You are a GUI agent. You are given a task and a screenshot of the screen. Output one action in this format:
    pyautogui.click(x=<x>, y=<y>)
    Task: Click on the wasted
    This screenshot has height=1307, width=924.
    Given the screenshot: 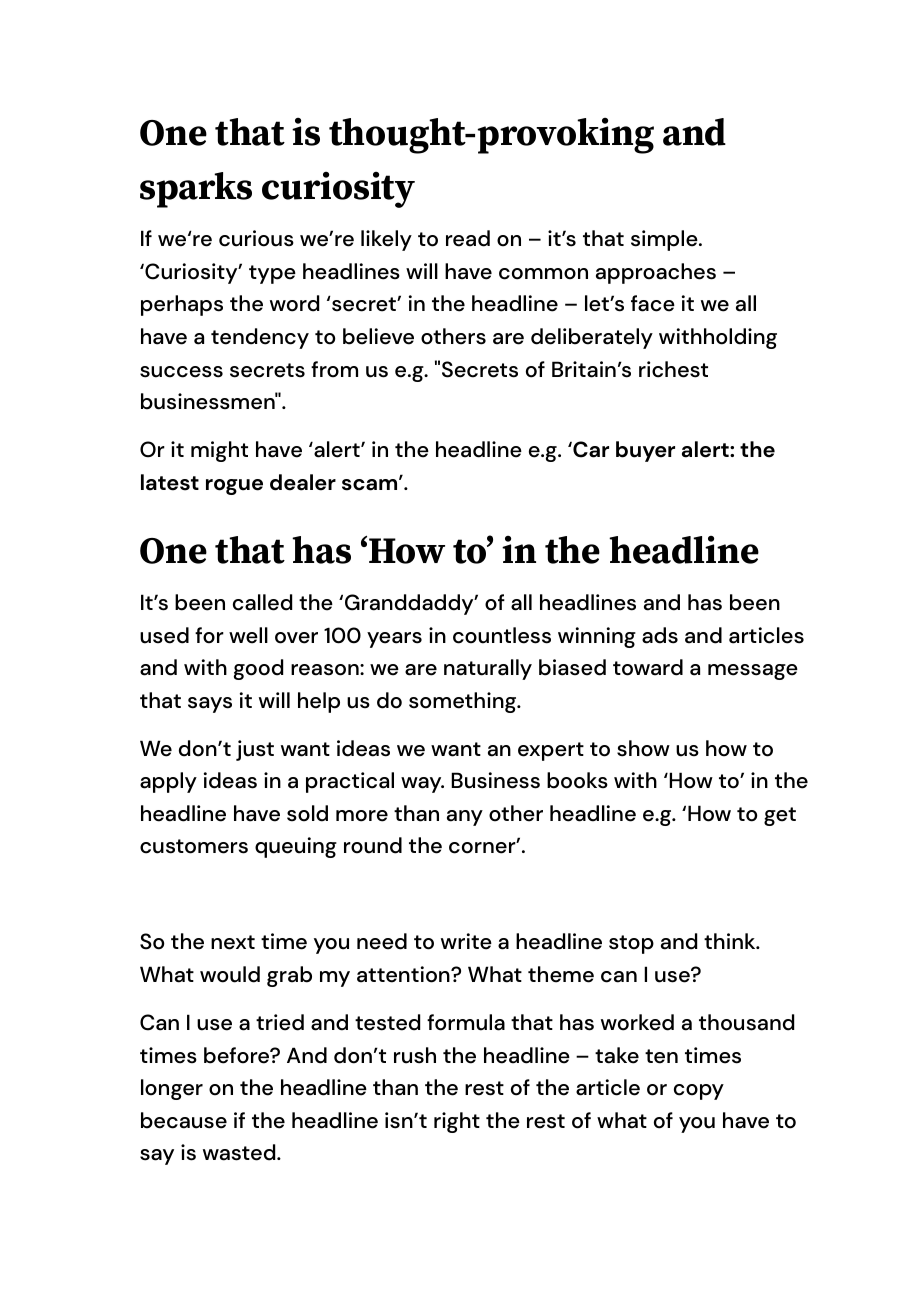 What is the action you would take?
    pyautogui.click(x=240, y=1152)
